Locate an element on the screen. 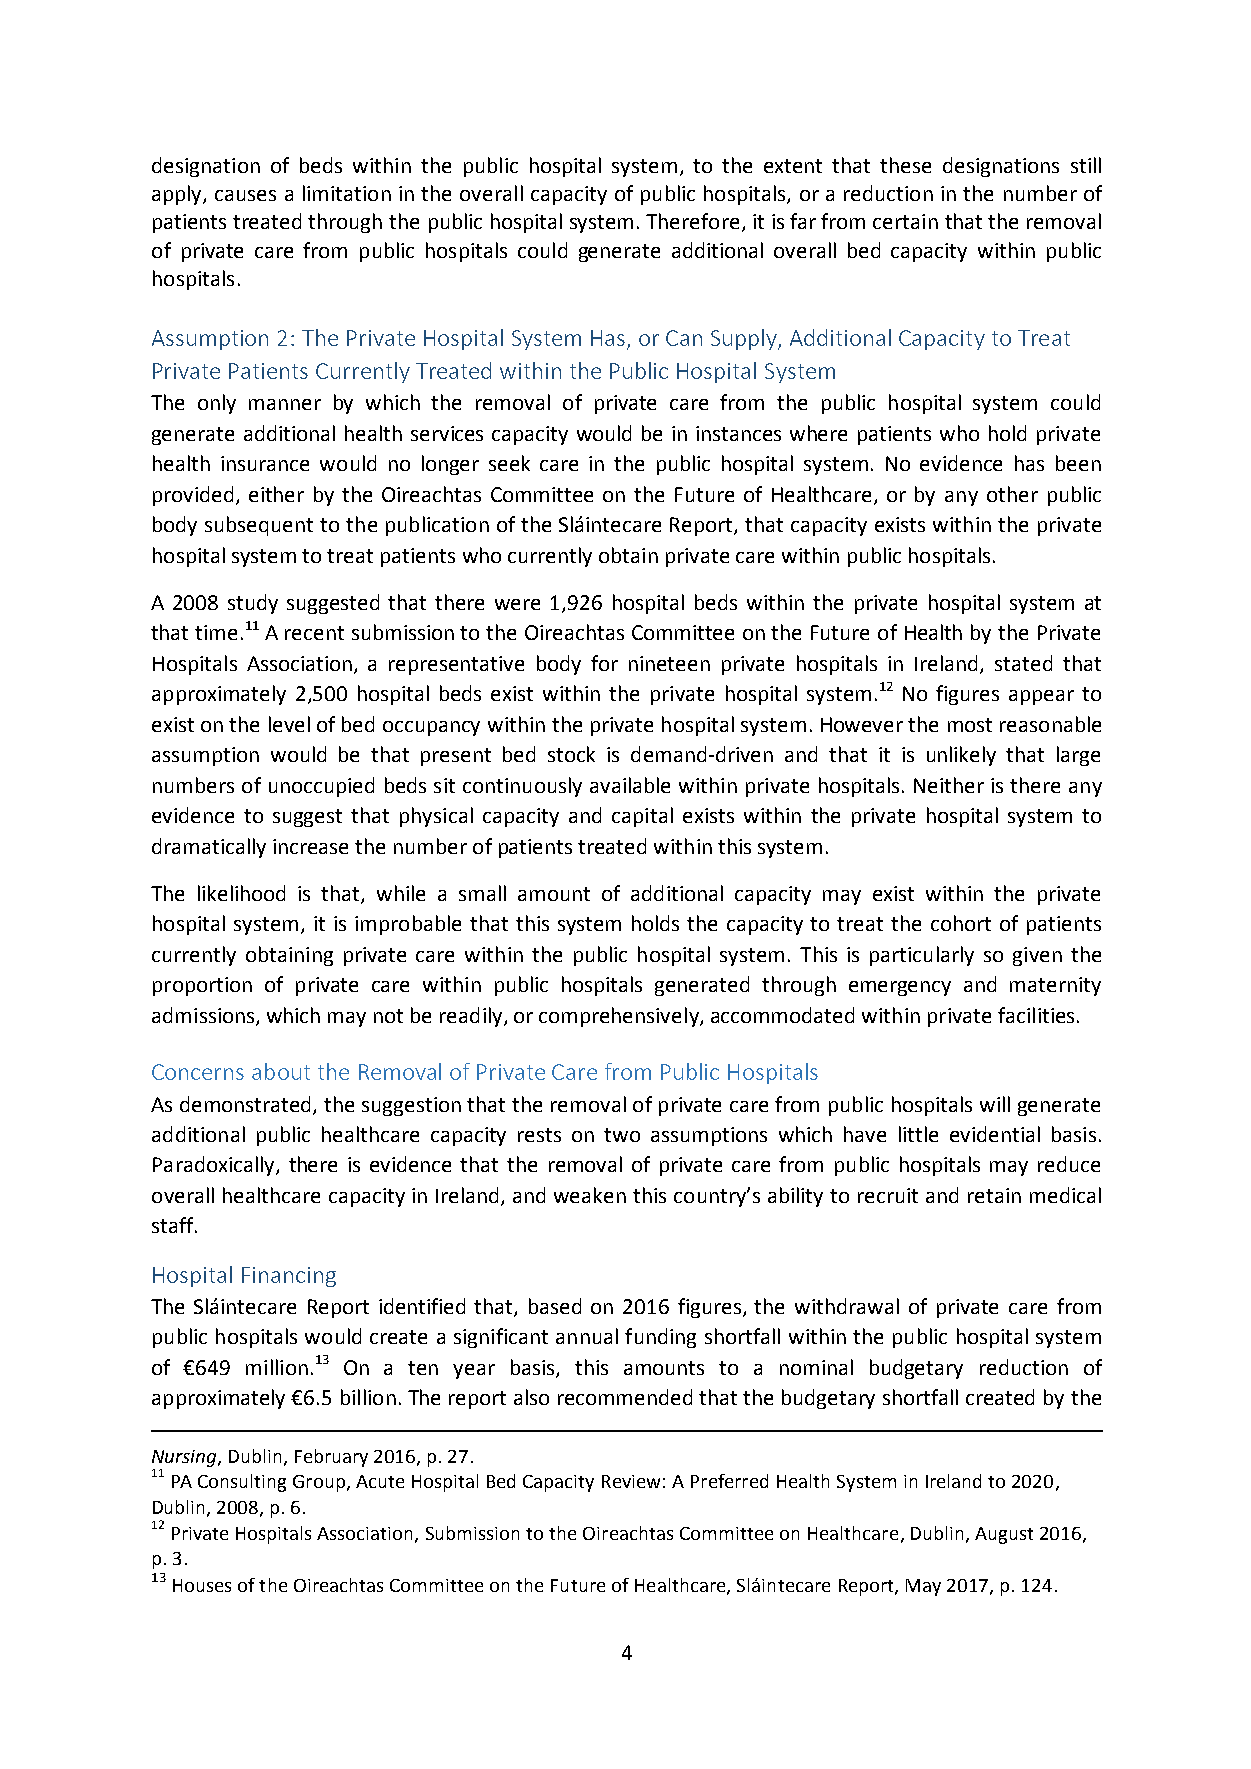  Group is located at coordinates (319, 1483).
